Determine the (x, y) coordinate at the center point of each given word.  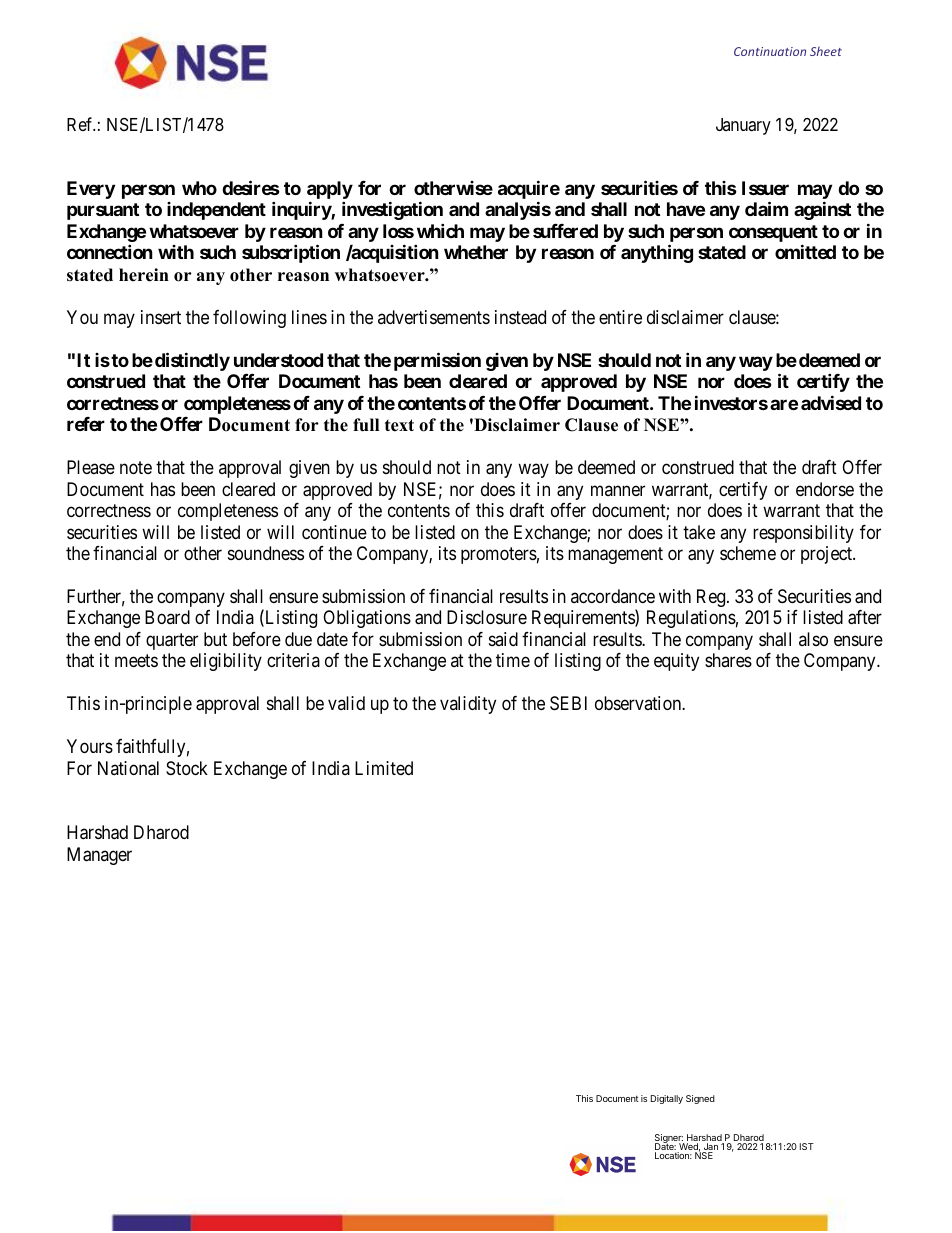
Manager (99, 856)
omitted (805, 252)
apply (330, 191)
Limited (384, 768)
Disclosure (487, 617)
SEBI (568, 703)
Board (167, 617)
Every (91, 190)
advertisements (434, 317)
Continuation (770, 51)
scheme (748, 553)
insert (161, 317)
